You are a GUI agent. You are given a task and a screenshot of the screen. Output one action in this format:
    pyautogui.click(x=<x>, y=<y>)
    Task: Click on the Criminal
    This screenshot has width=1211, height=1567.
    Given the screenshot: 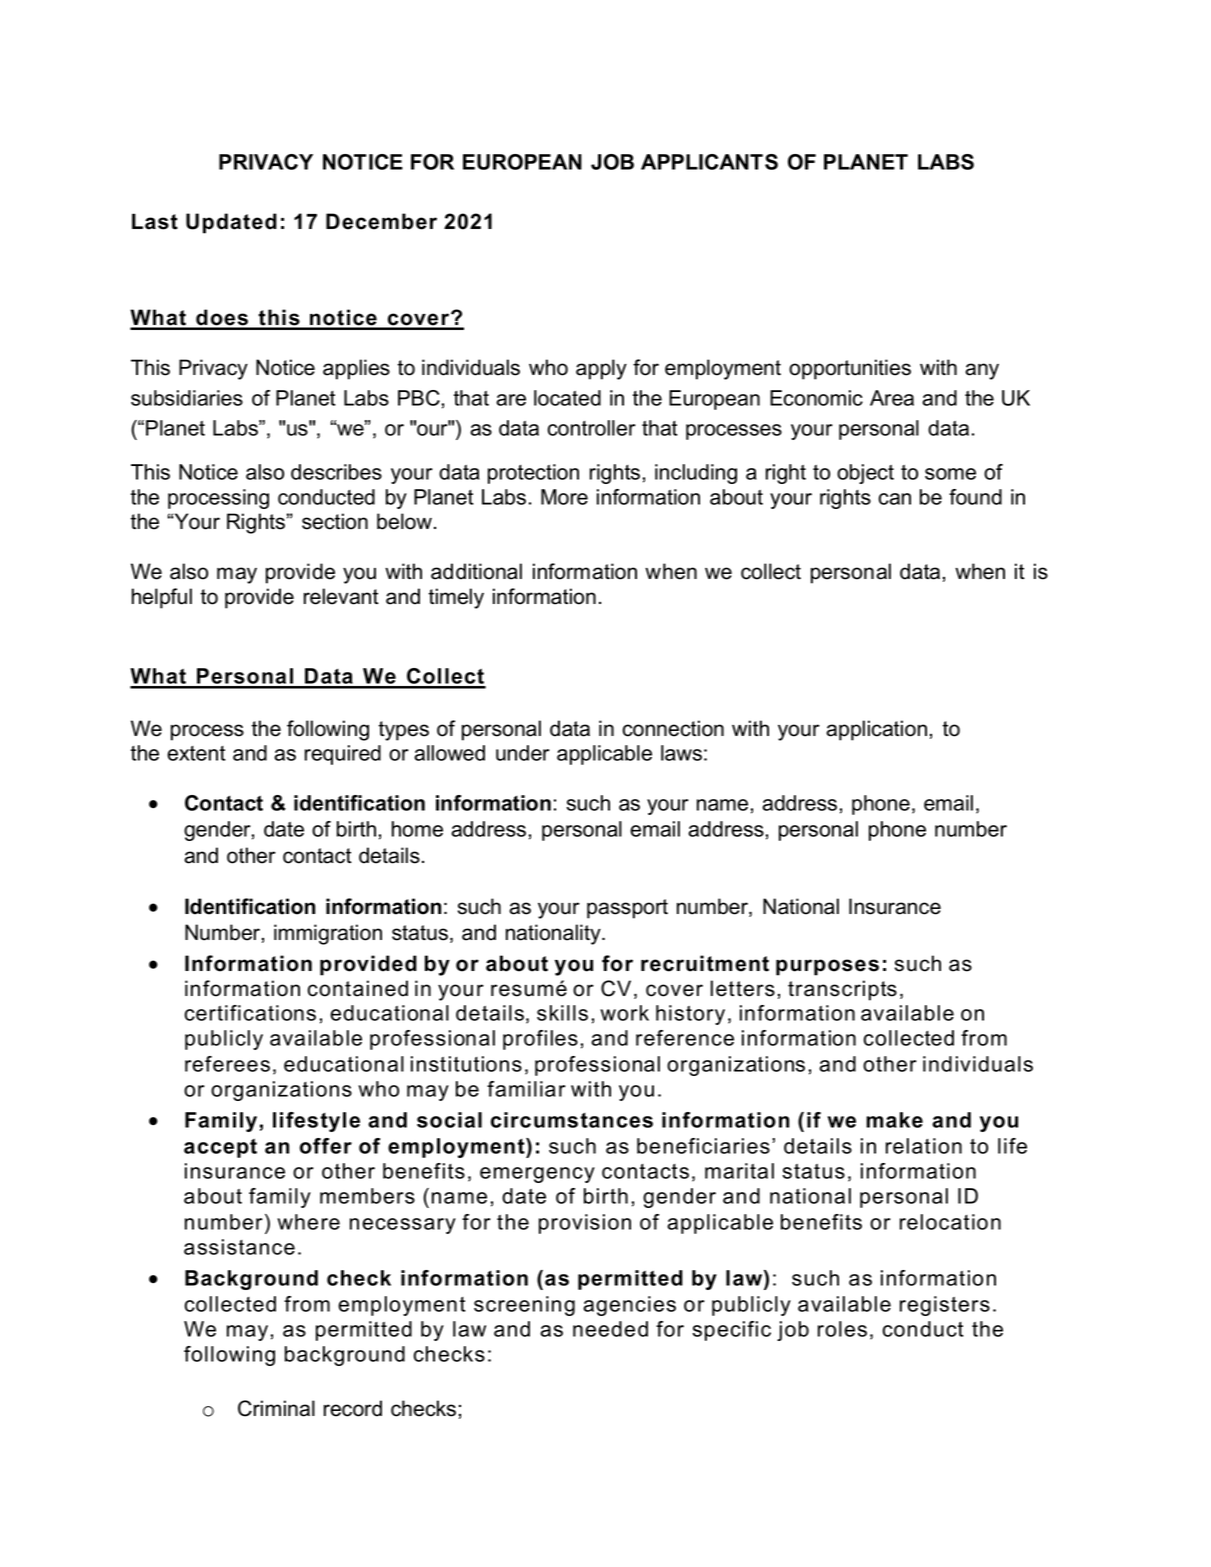 What is the action you would take?
    pyautogui.click(x=276, y=1408)
